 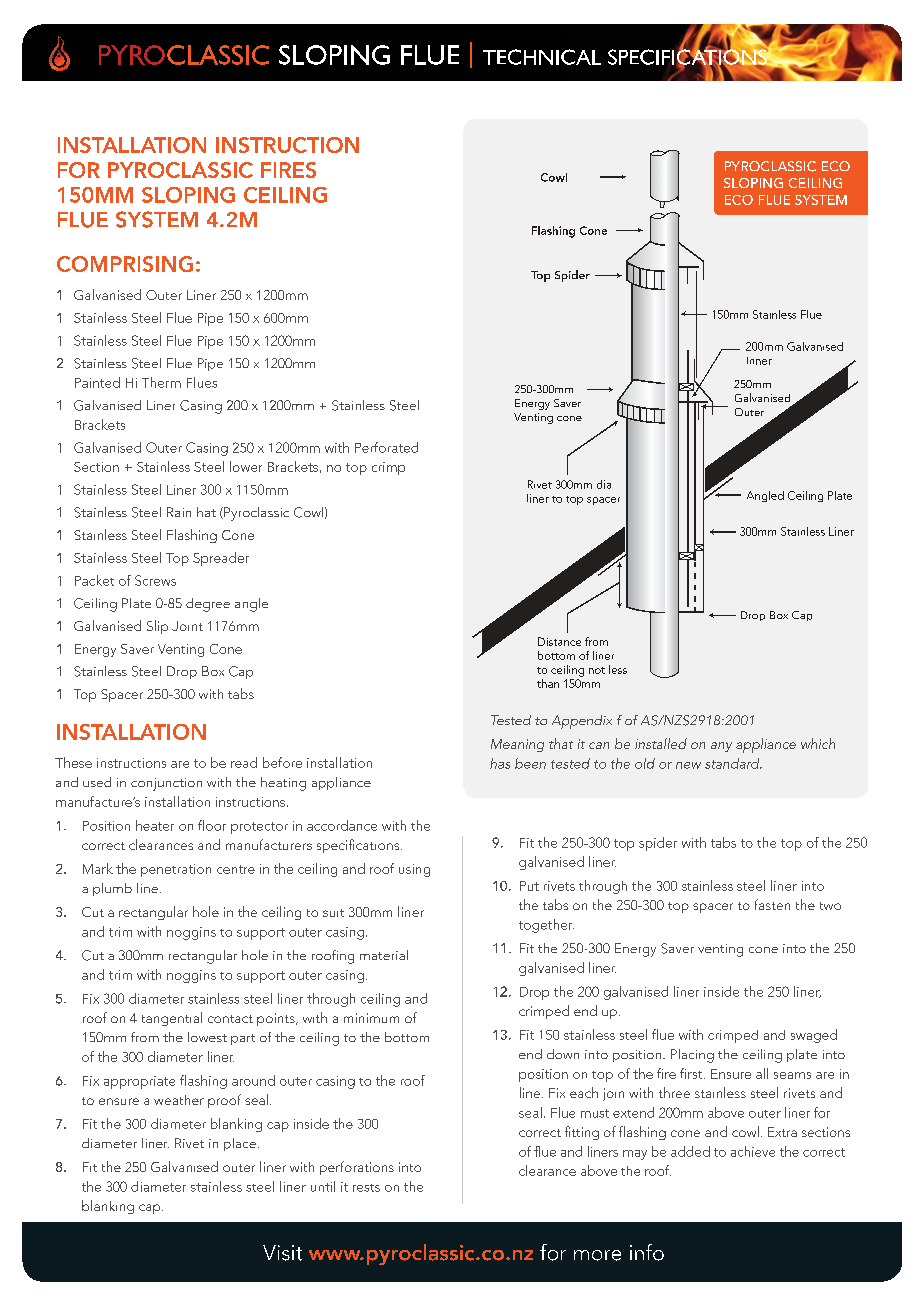 I want to click on place, so click(x=240, y=1144).
